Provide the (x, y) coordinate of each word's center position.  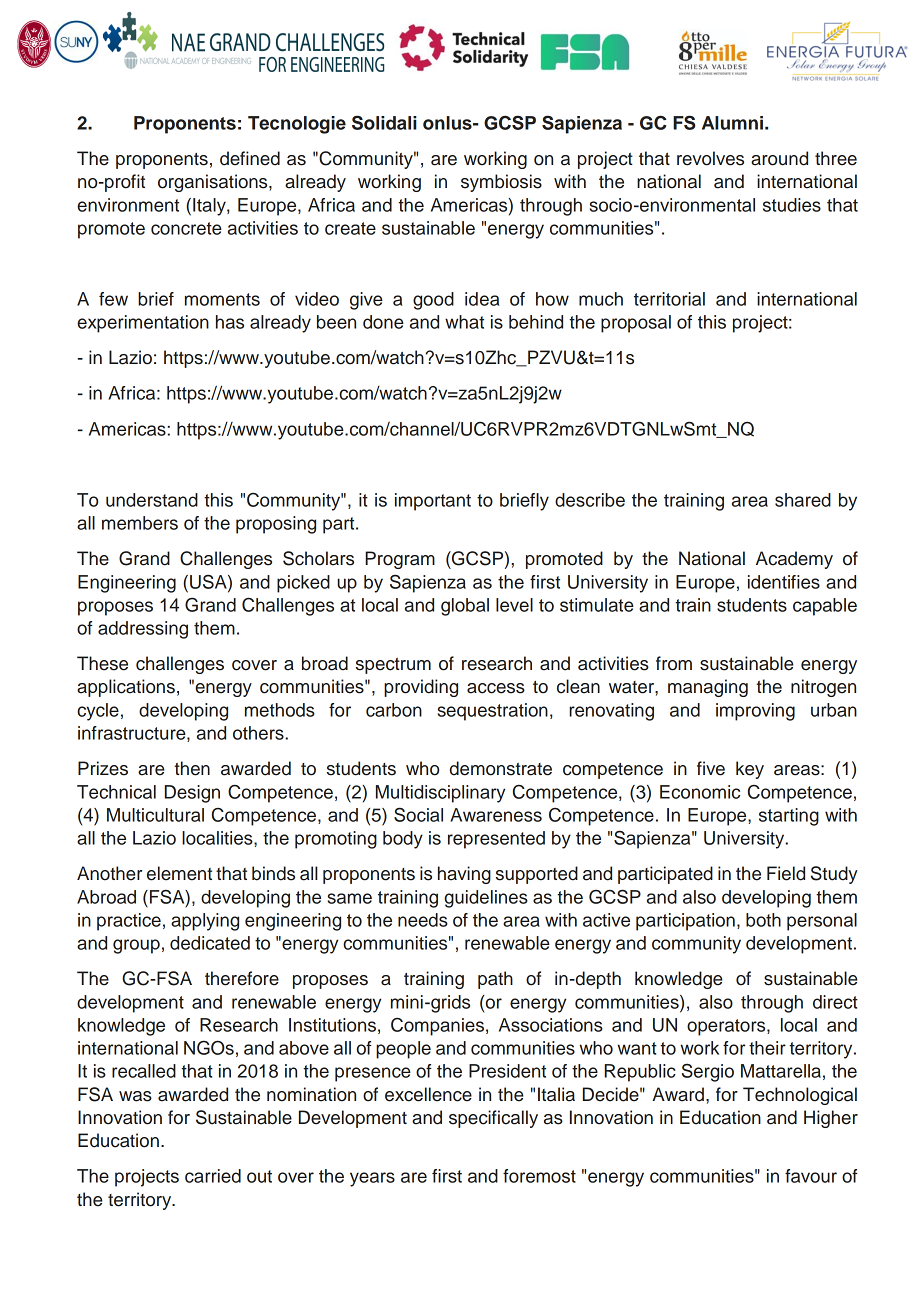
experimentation (143, 324)
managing (708, 688)
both (763, 920)
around (779, 158)
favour (811, 1176)
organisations (214, 183)
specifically (493, 1119)
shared (803, 500)
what (464, 322)
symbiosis (501, 183)
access (496, 688)
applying (205, 922)
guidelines (486, 899)
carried (213, 1176)
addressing (143, 630)
